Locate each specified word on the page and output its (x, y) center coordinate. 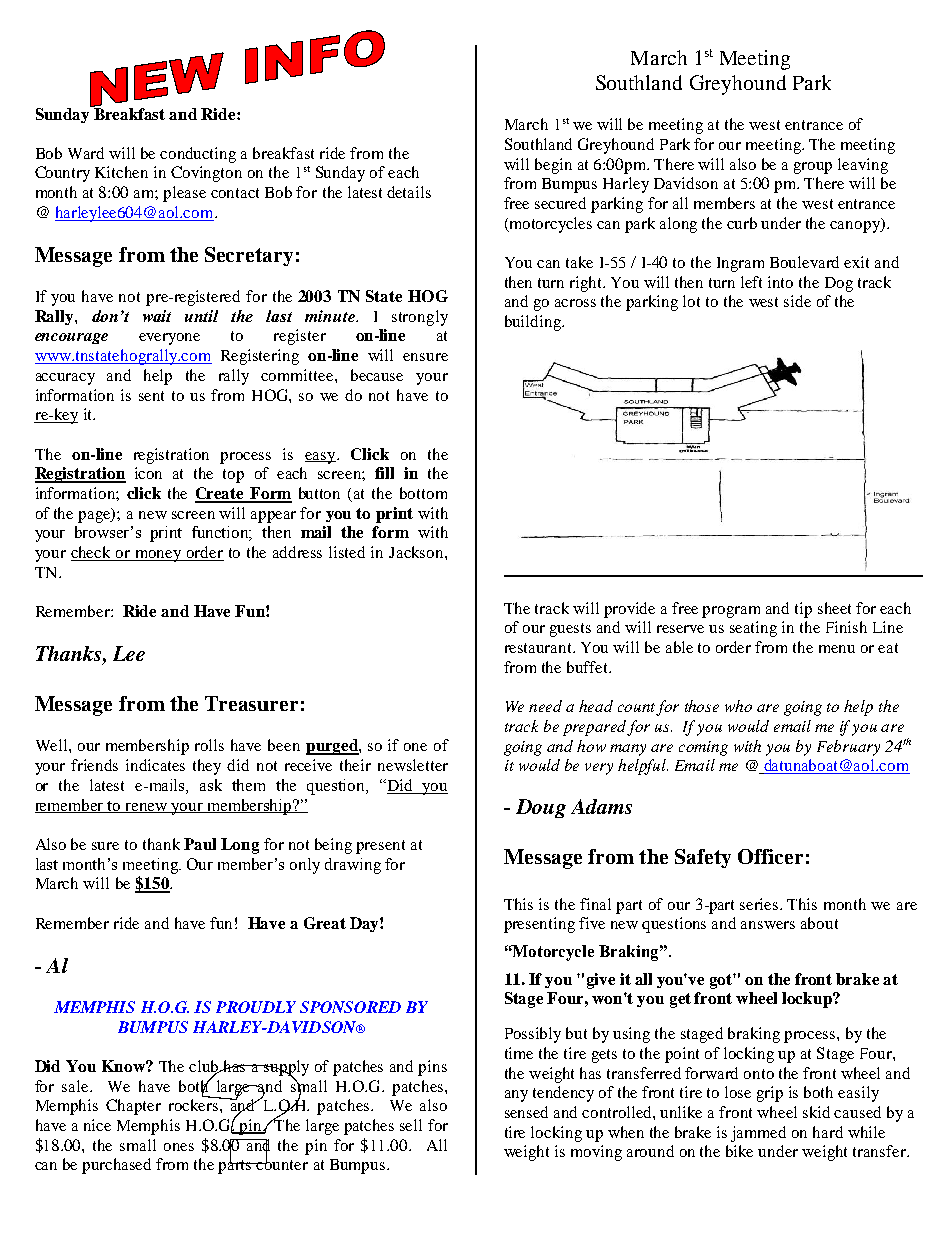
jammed (758, 1134)
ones (179, 1147)
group (813, 168)
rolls (209, 745)
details (409, 192)
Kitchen (121, 172)
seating (753, 629)
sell (411, 1125)
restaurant (539, 648)
